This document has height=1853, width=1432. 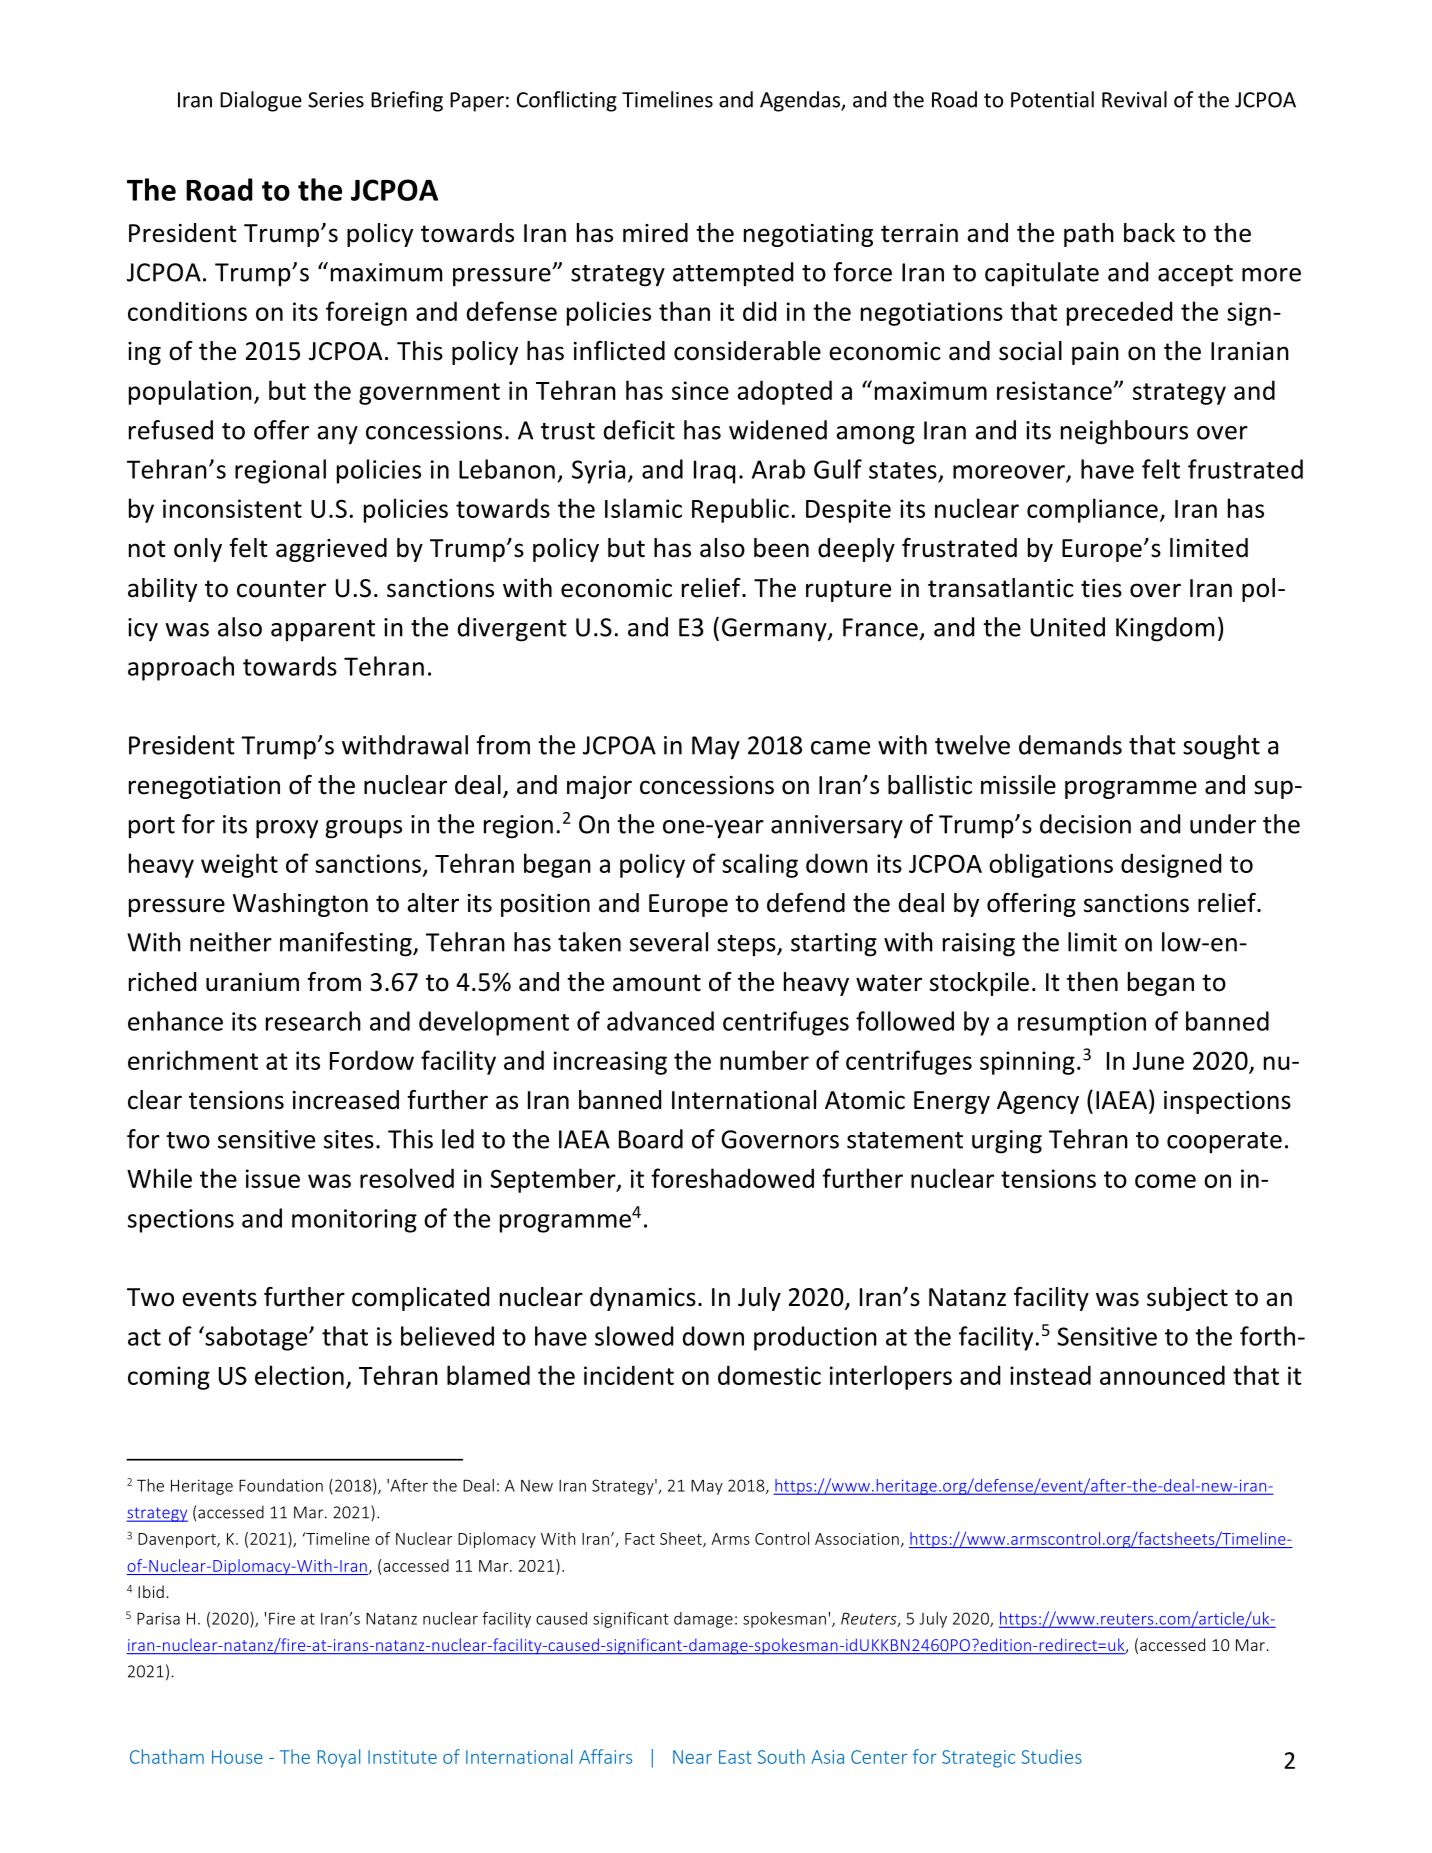 What do you see at coordinates (1051, 1756) in the document?
I see `Studies` at bounding box center [1051, 1756].
